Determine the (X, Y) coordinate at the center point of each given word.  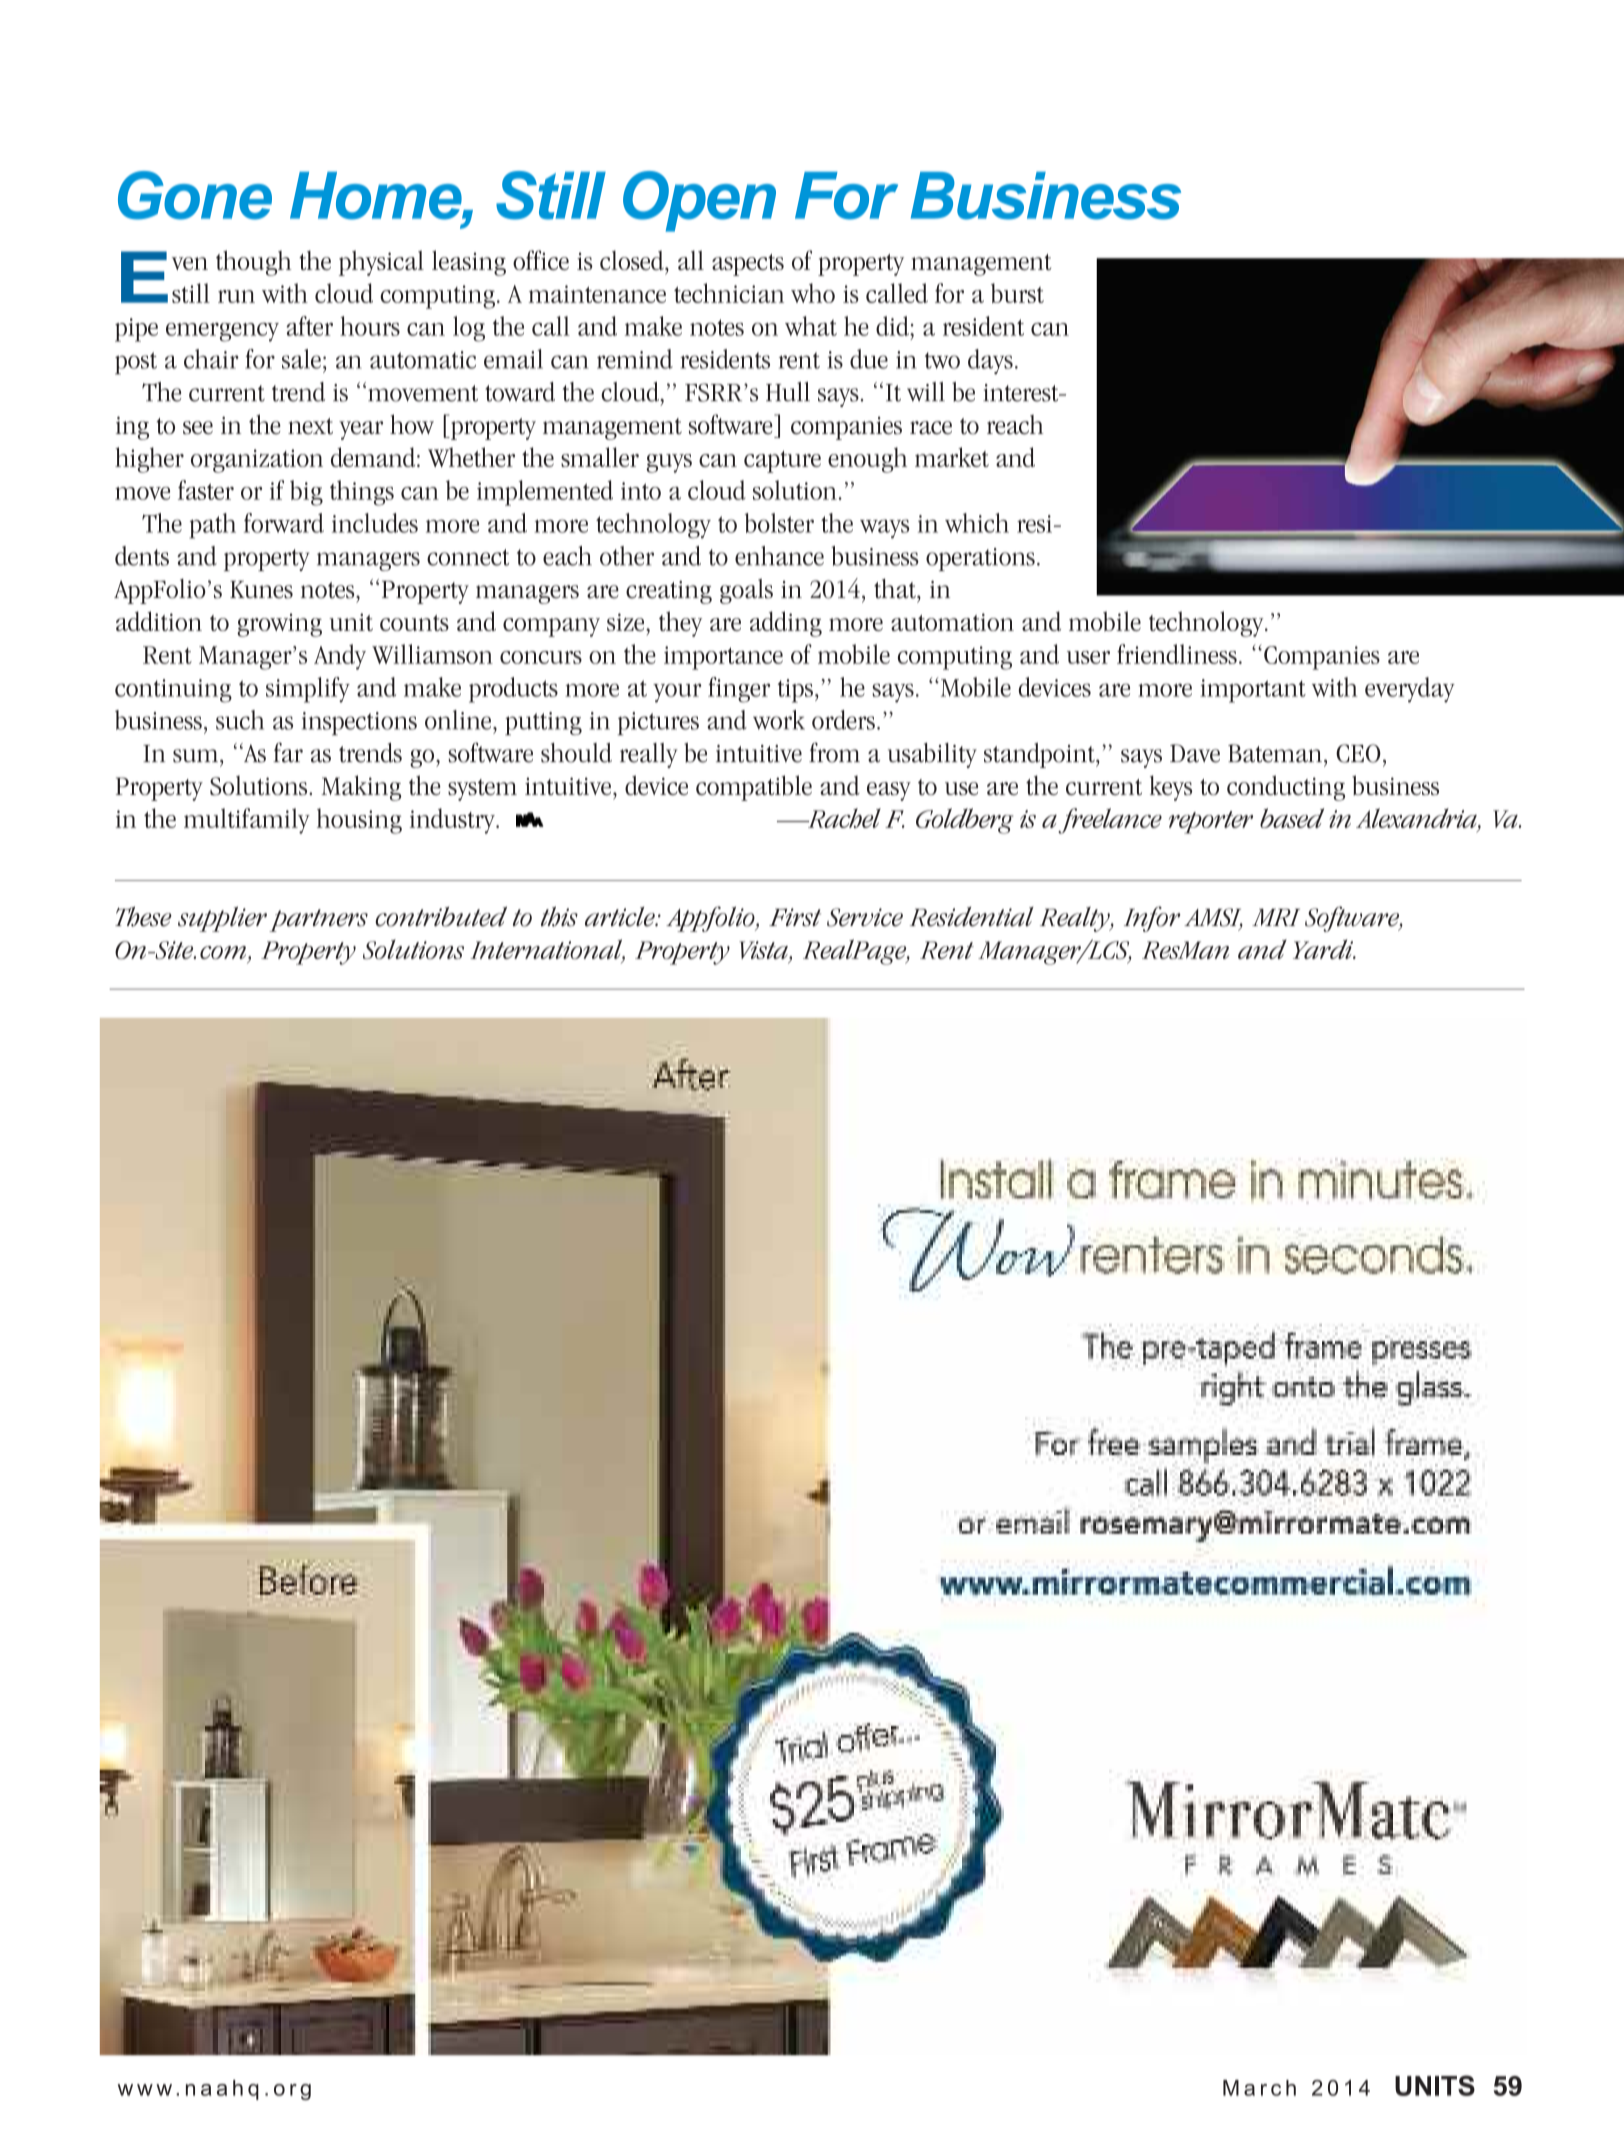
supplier (222, 919)
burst (1017, 293)
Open (699, 201)
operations (980, 559)
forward (284, 523)
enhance (779, 556)
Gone (195, 195)
